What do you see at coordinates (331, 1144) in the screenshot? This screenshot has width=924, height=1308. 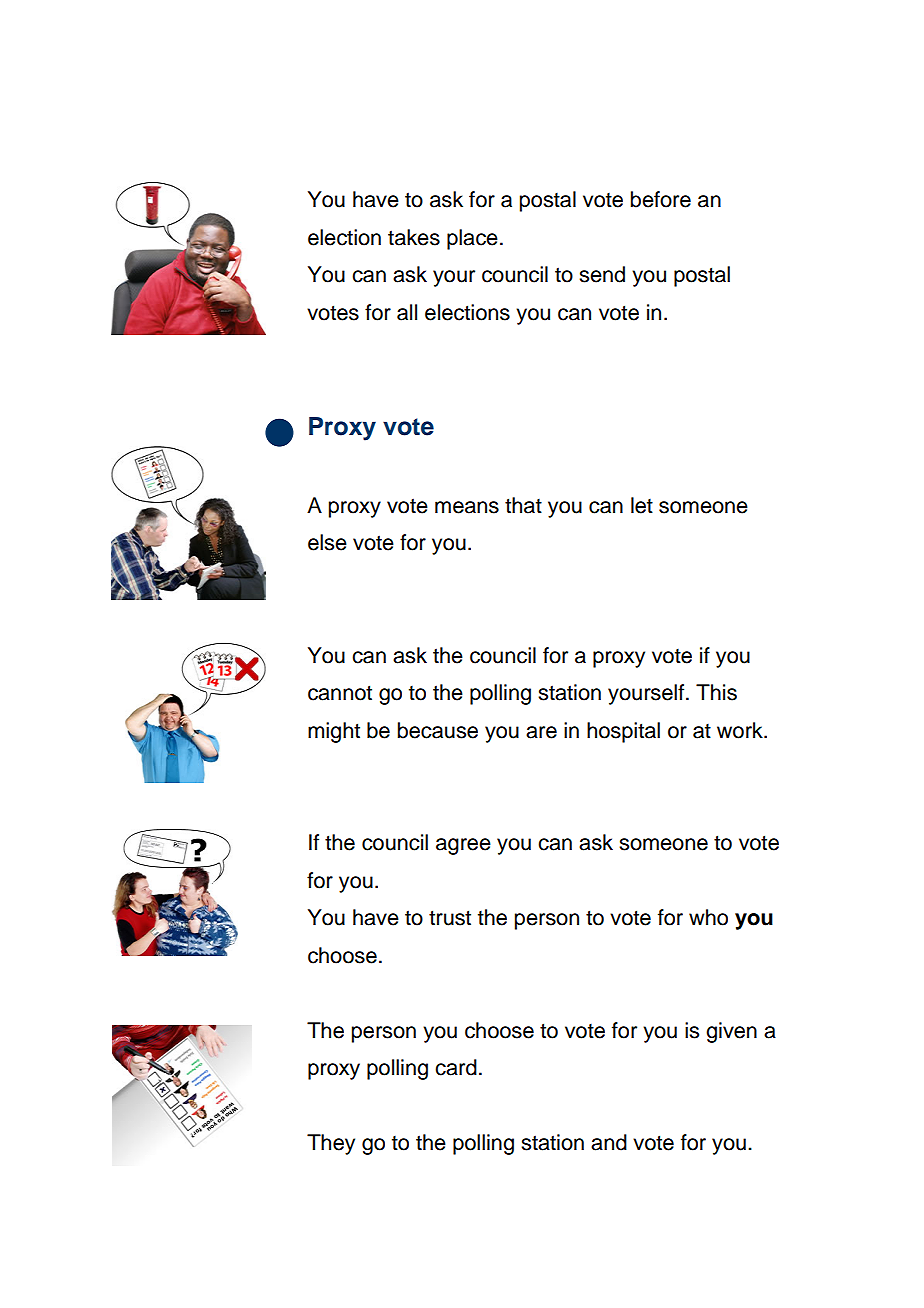 I see `They` at bounding box center [331, 1144].
